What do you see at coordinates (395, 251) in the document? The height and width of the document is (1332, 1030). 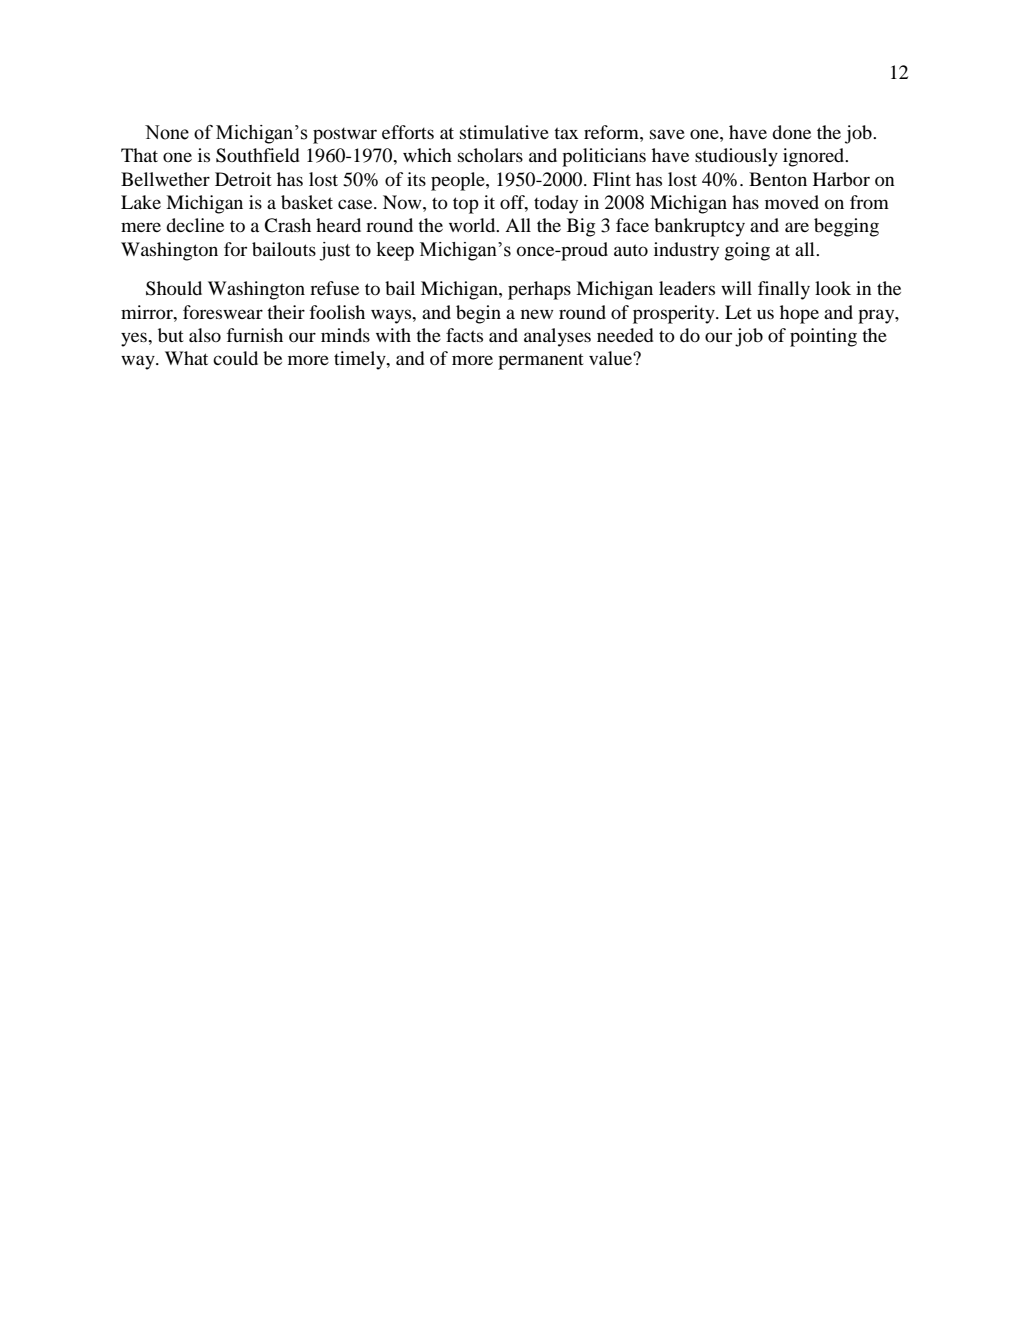 I see `keep` at bounding box center [395, 251].
